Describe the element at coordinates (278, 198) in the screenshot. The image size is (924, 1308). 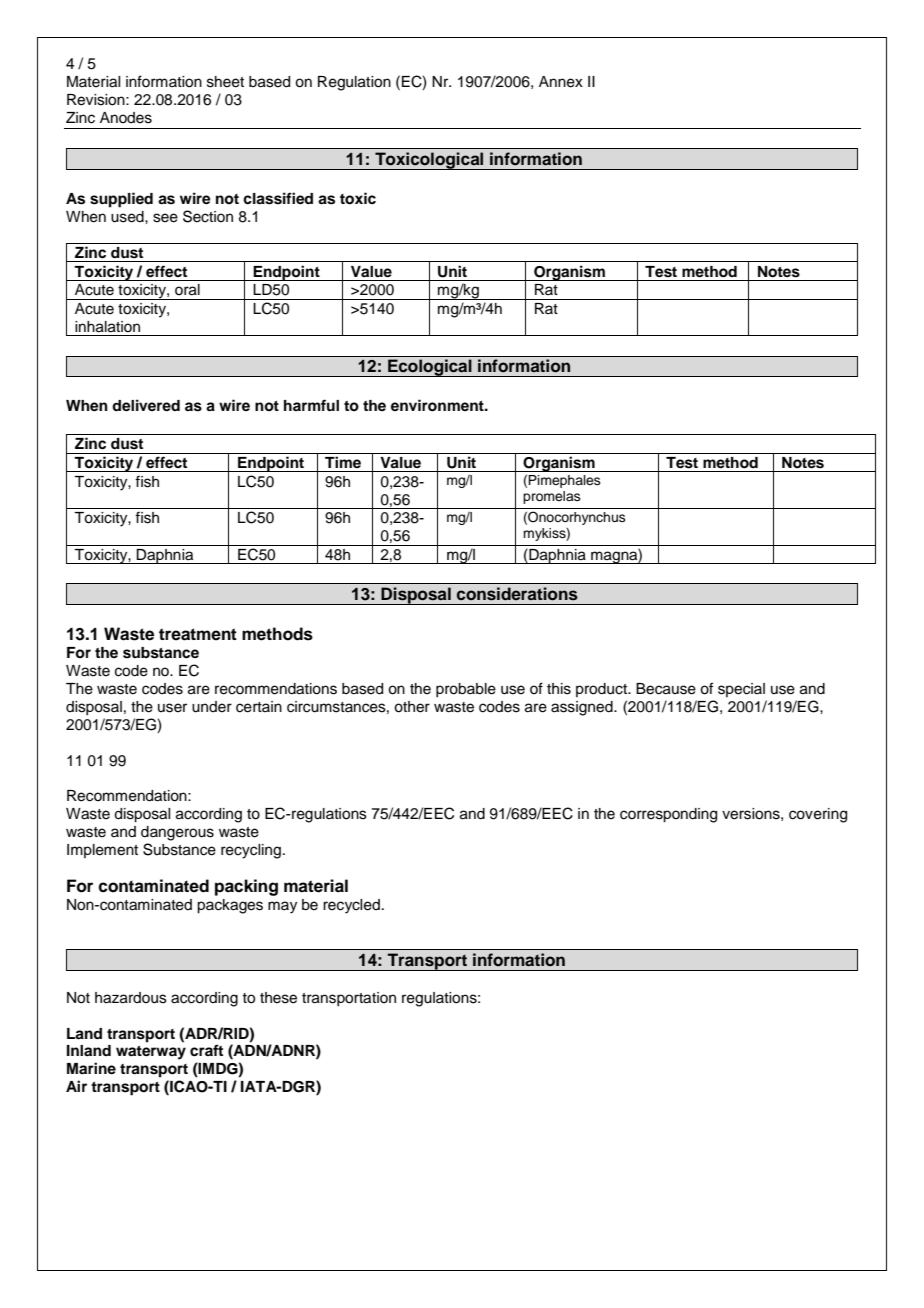
I see `classified` at that location.
